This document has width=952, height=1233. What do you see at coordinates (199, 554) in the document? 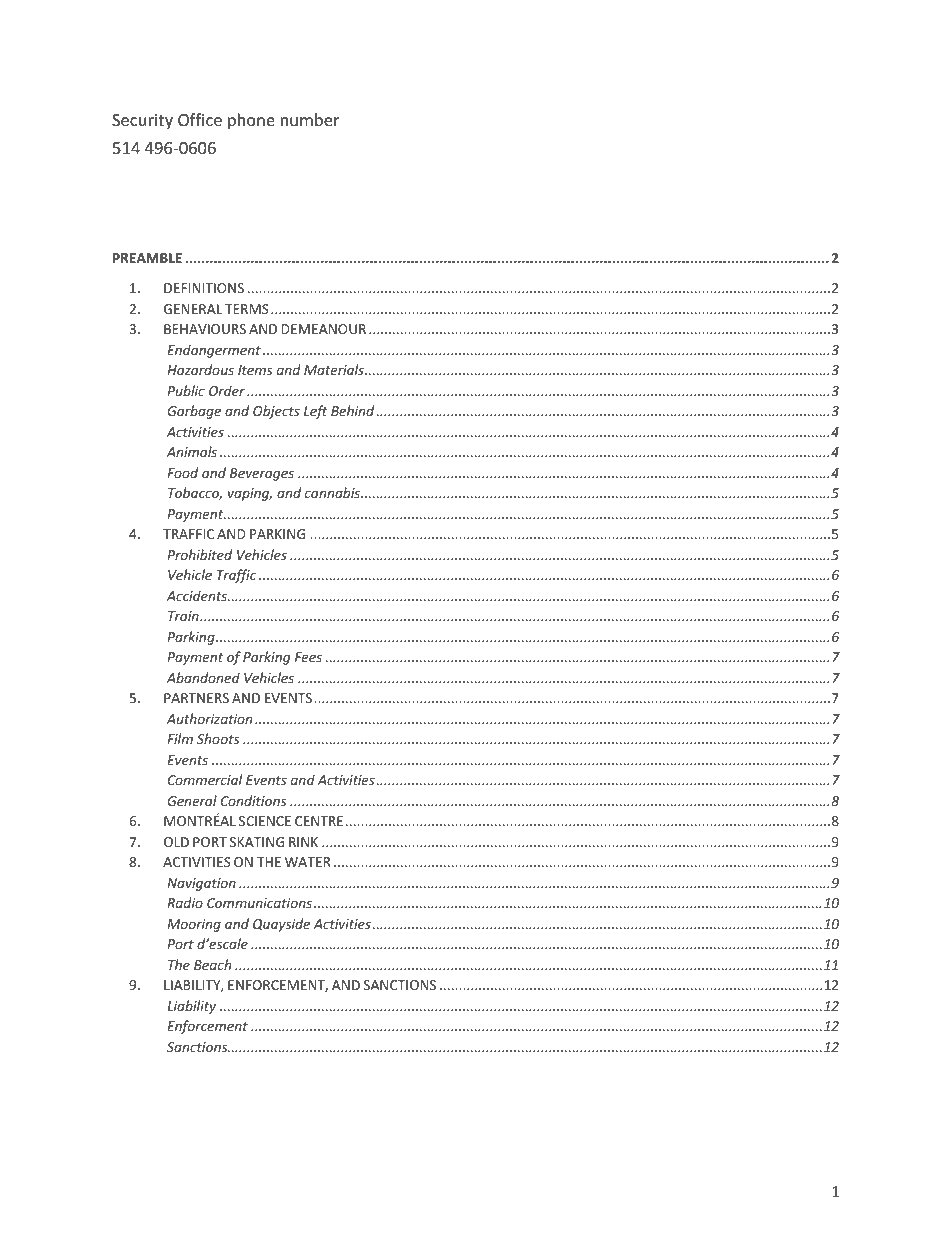
I see `Prohibited` at bounding box center [199, 554].
